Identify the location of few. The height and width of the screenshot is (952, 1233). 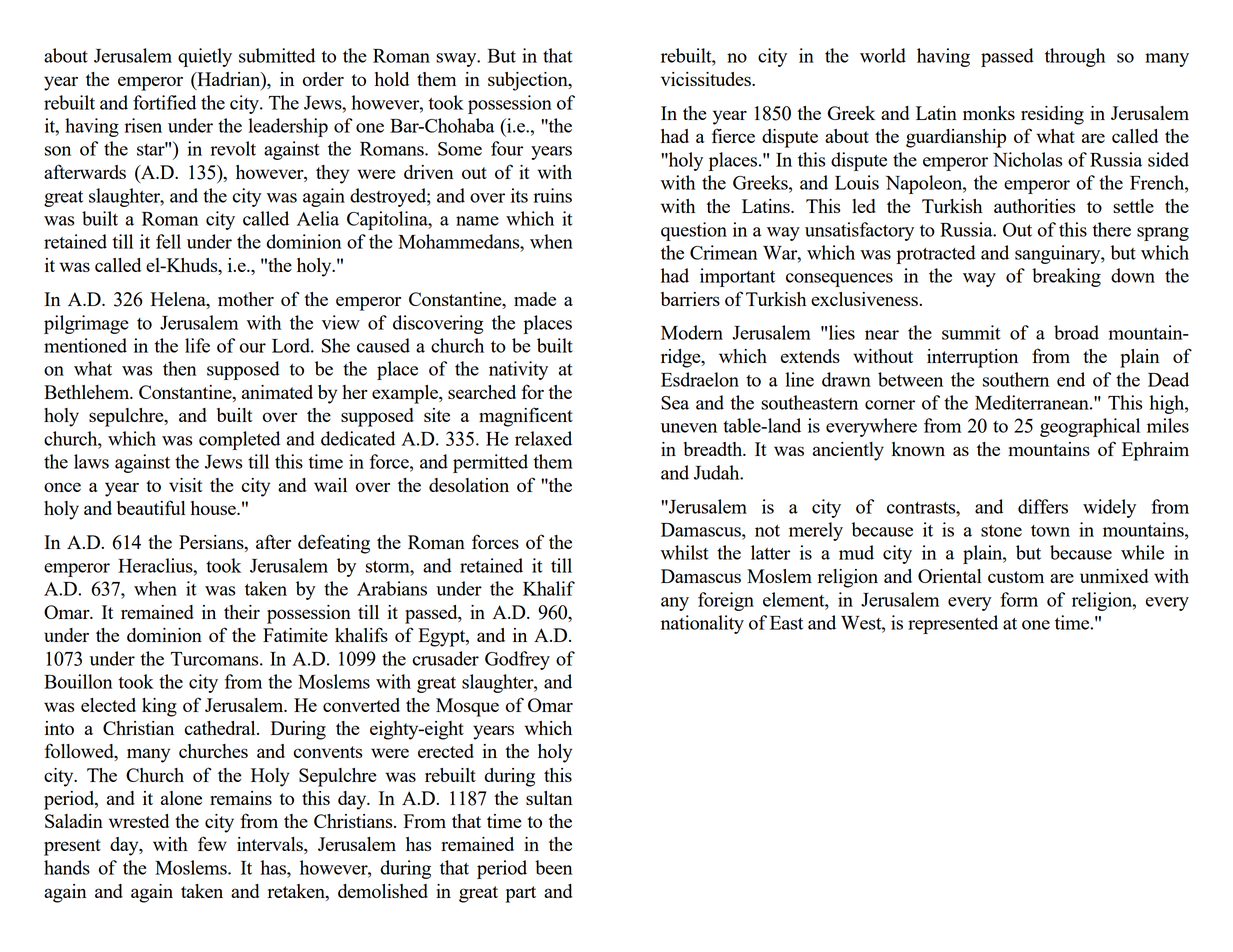
(212, 843).
